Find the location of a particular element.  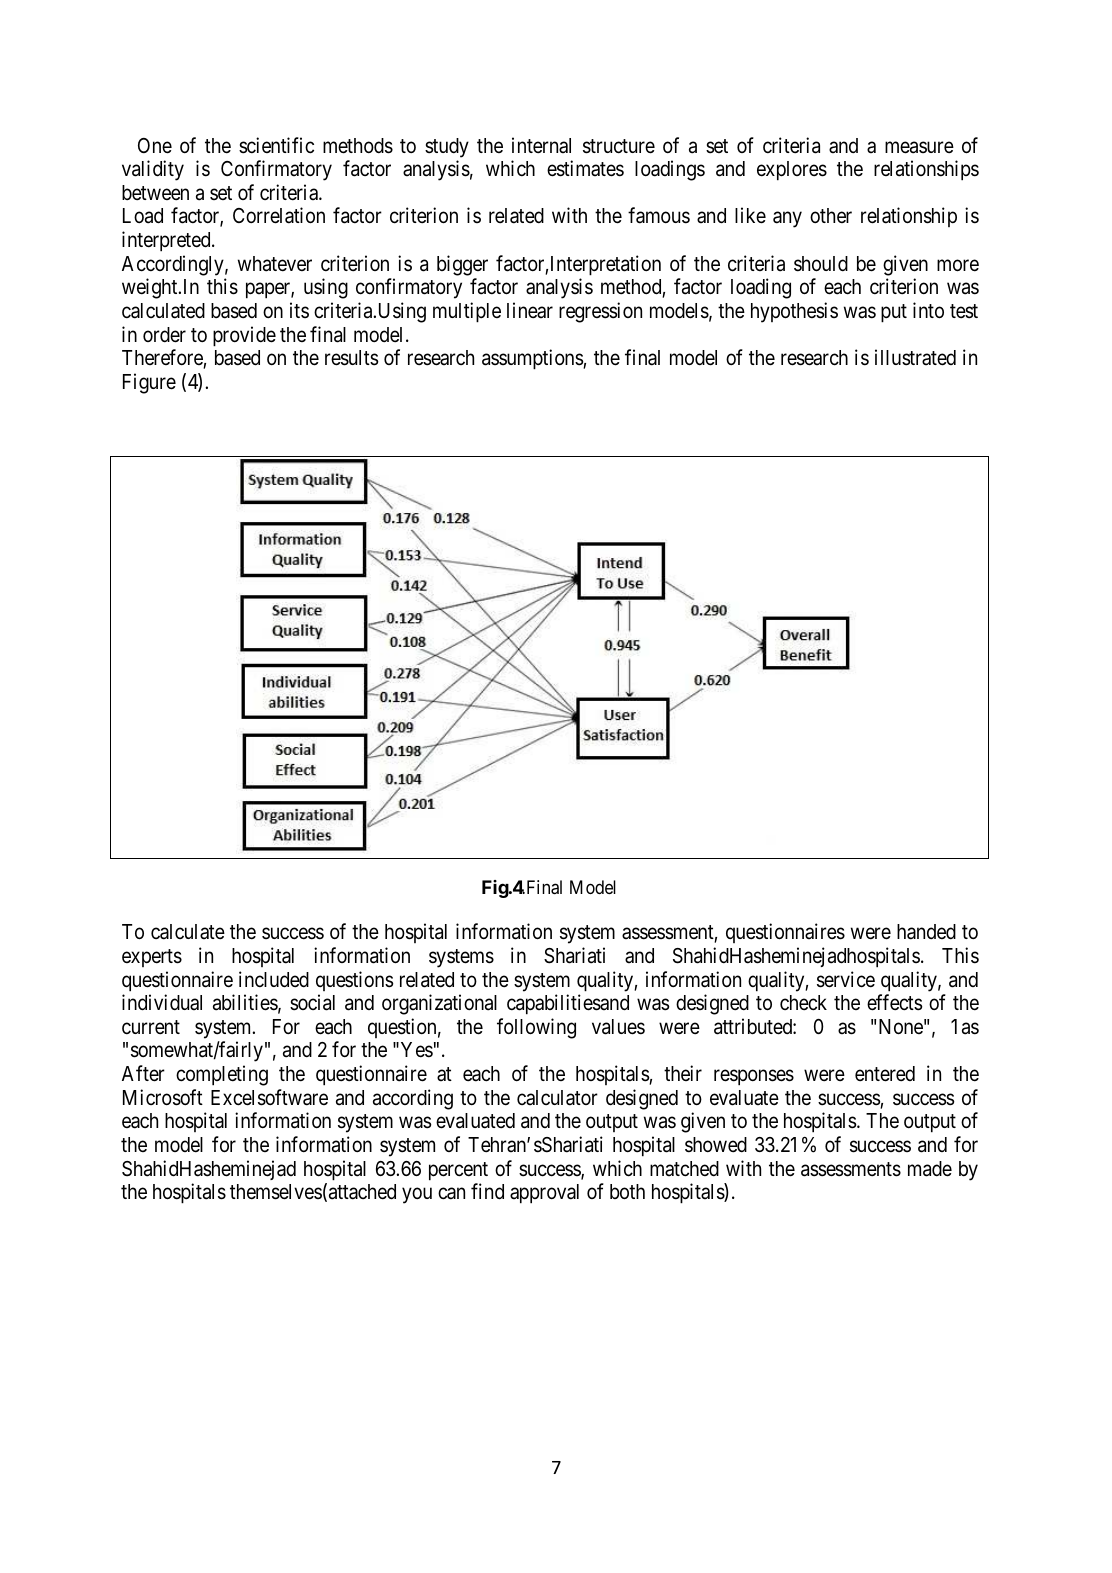

approval is located at coordinates (544, 1194).
